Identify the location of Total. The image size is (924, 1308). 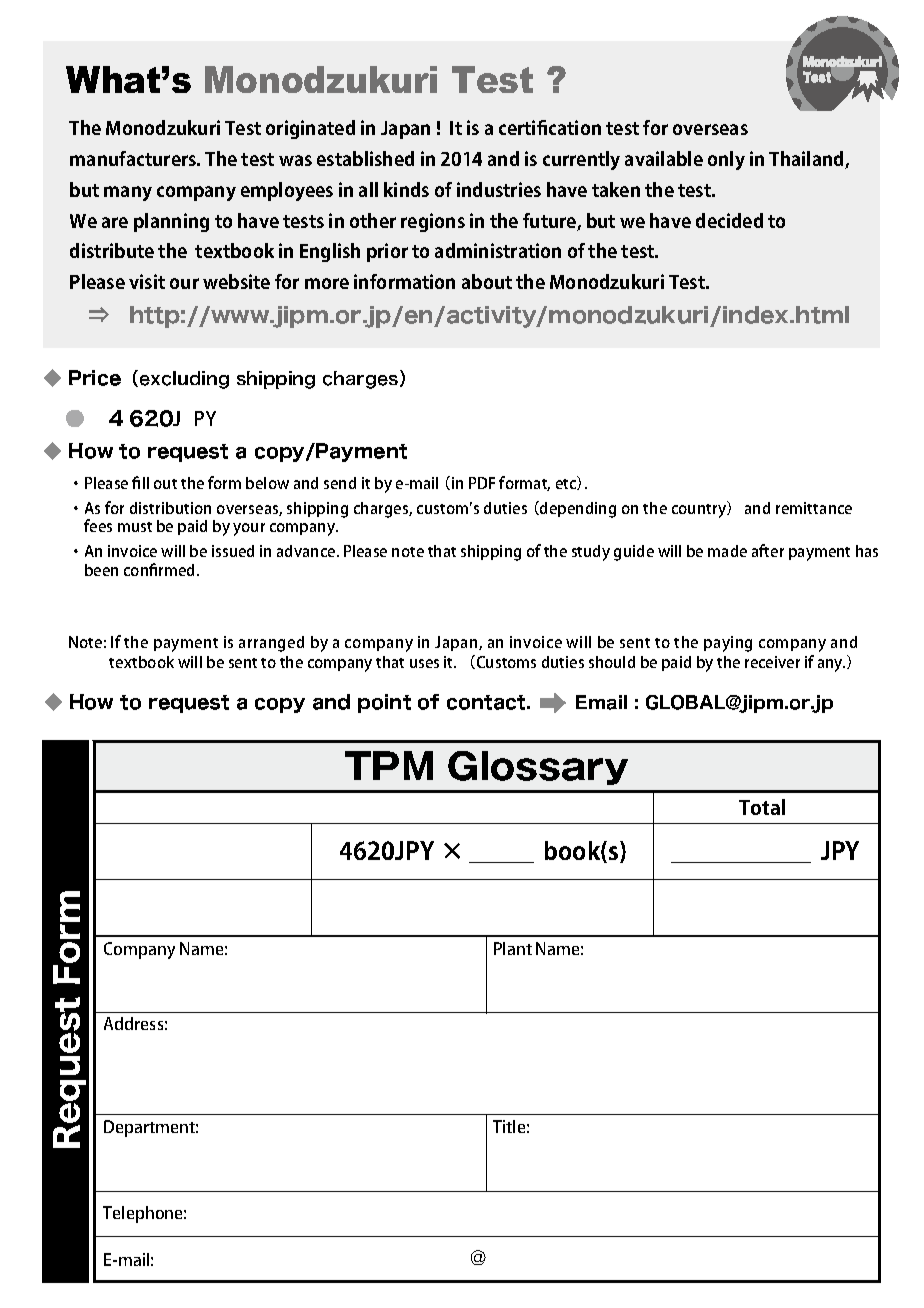
(762, 807).
